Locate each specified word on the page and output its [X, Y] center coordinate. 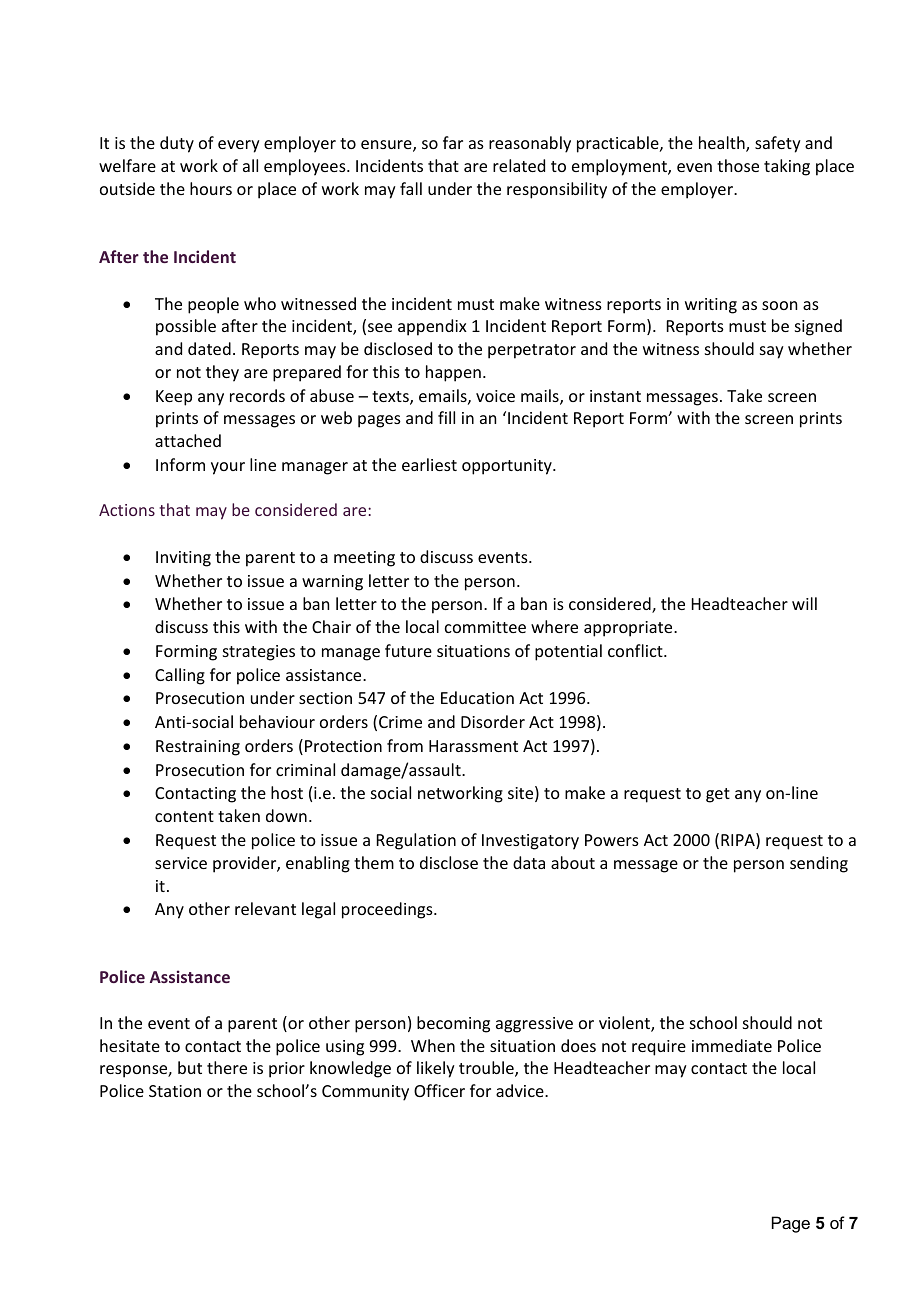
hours [211, 188]
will [804, 603]
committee [485, 627]
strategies [259, 653]
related [519, 165]
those [738, 165]
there [227, 1067]
